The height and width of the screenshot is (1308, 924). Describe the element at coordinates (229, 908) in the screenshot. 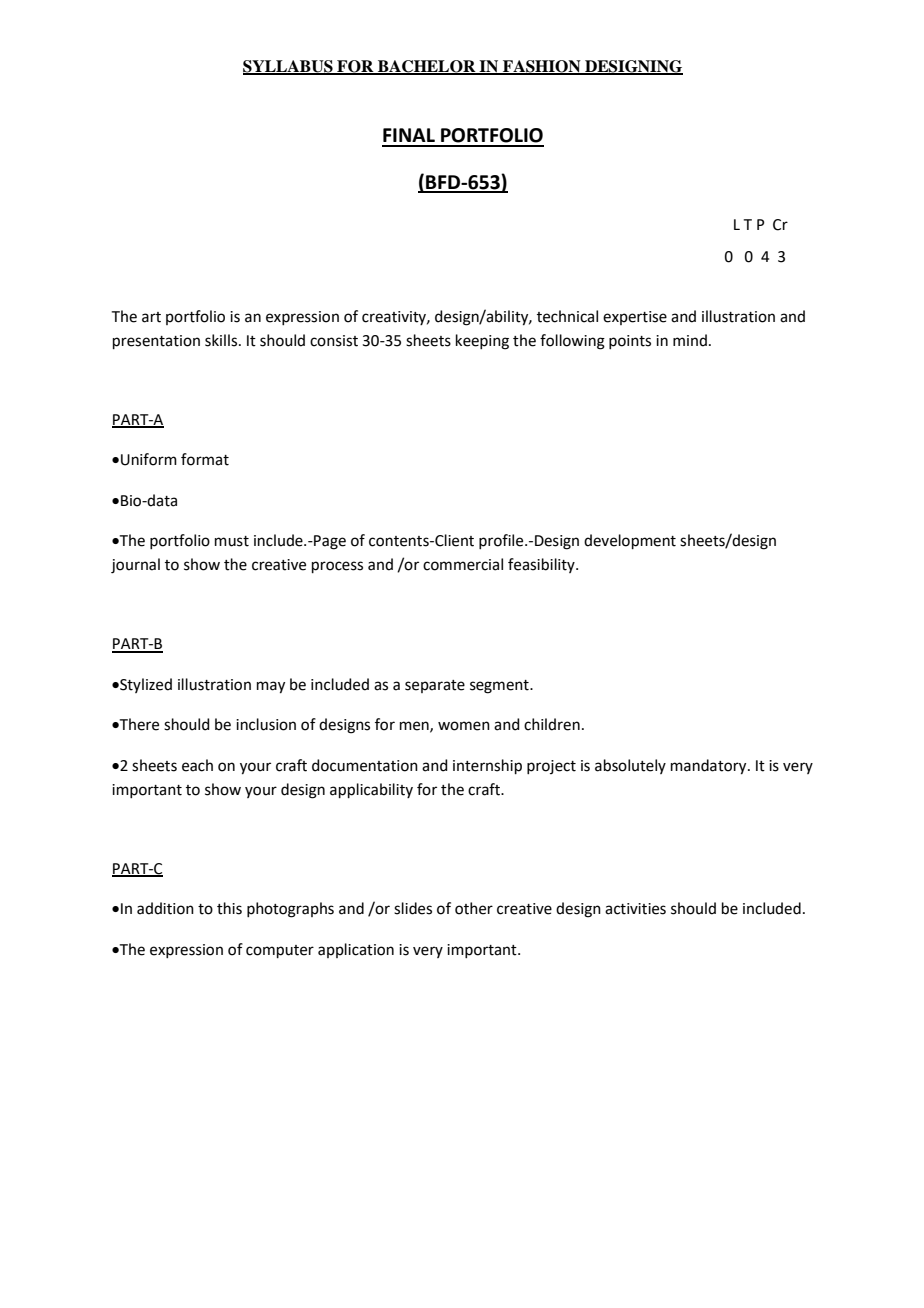

I see `this` at that location.
